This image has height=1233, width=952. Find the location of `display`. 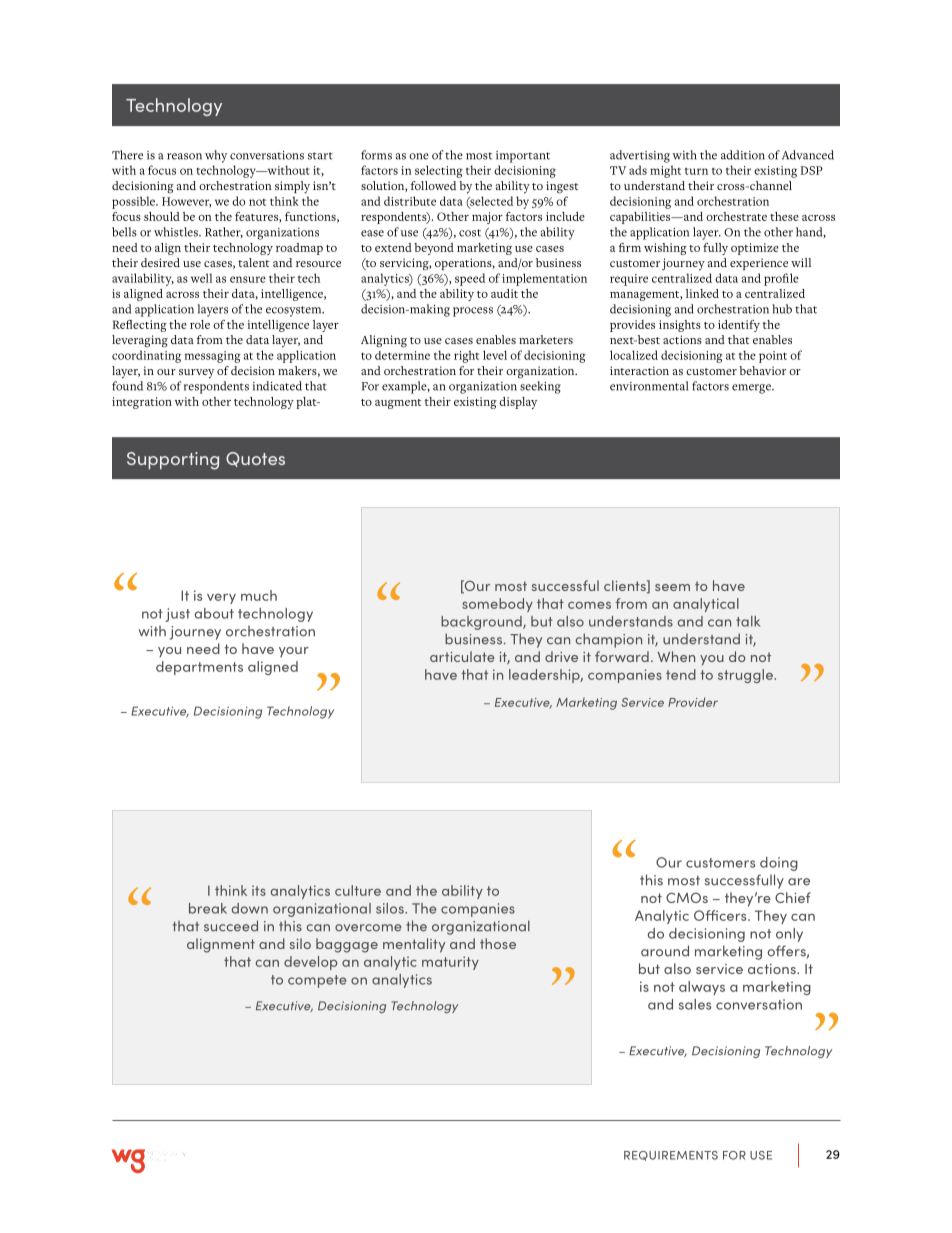

display is located at coordinates (518, 403).
